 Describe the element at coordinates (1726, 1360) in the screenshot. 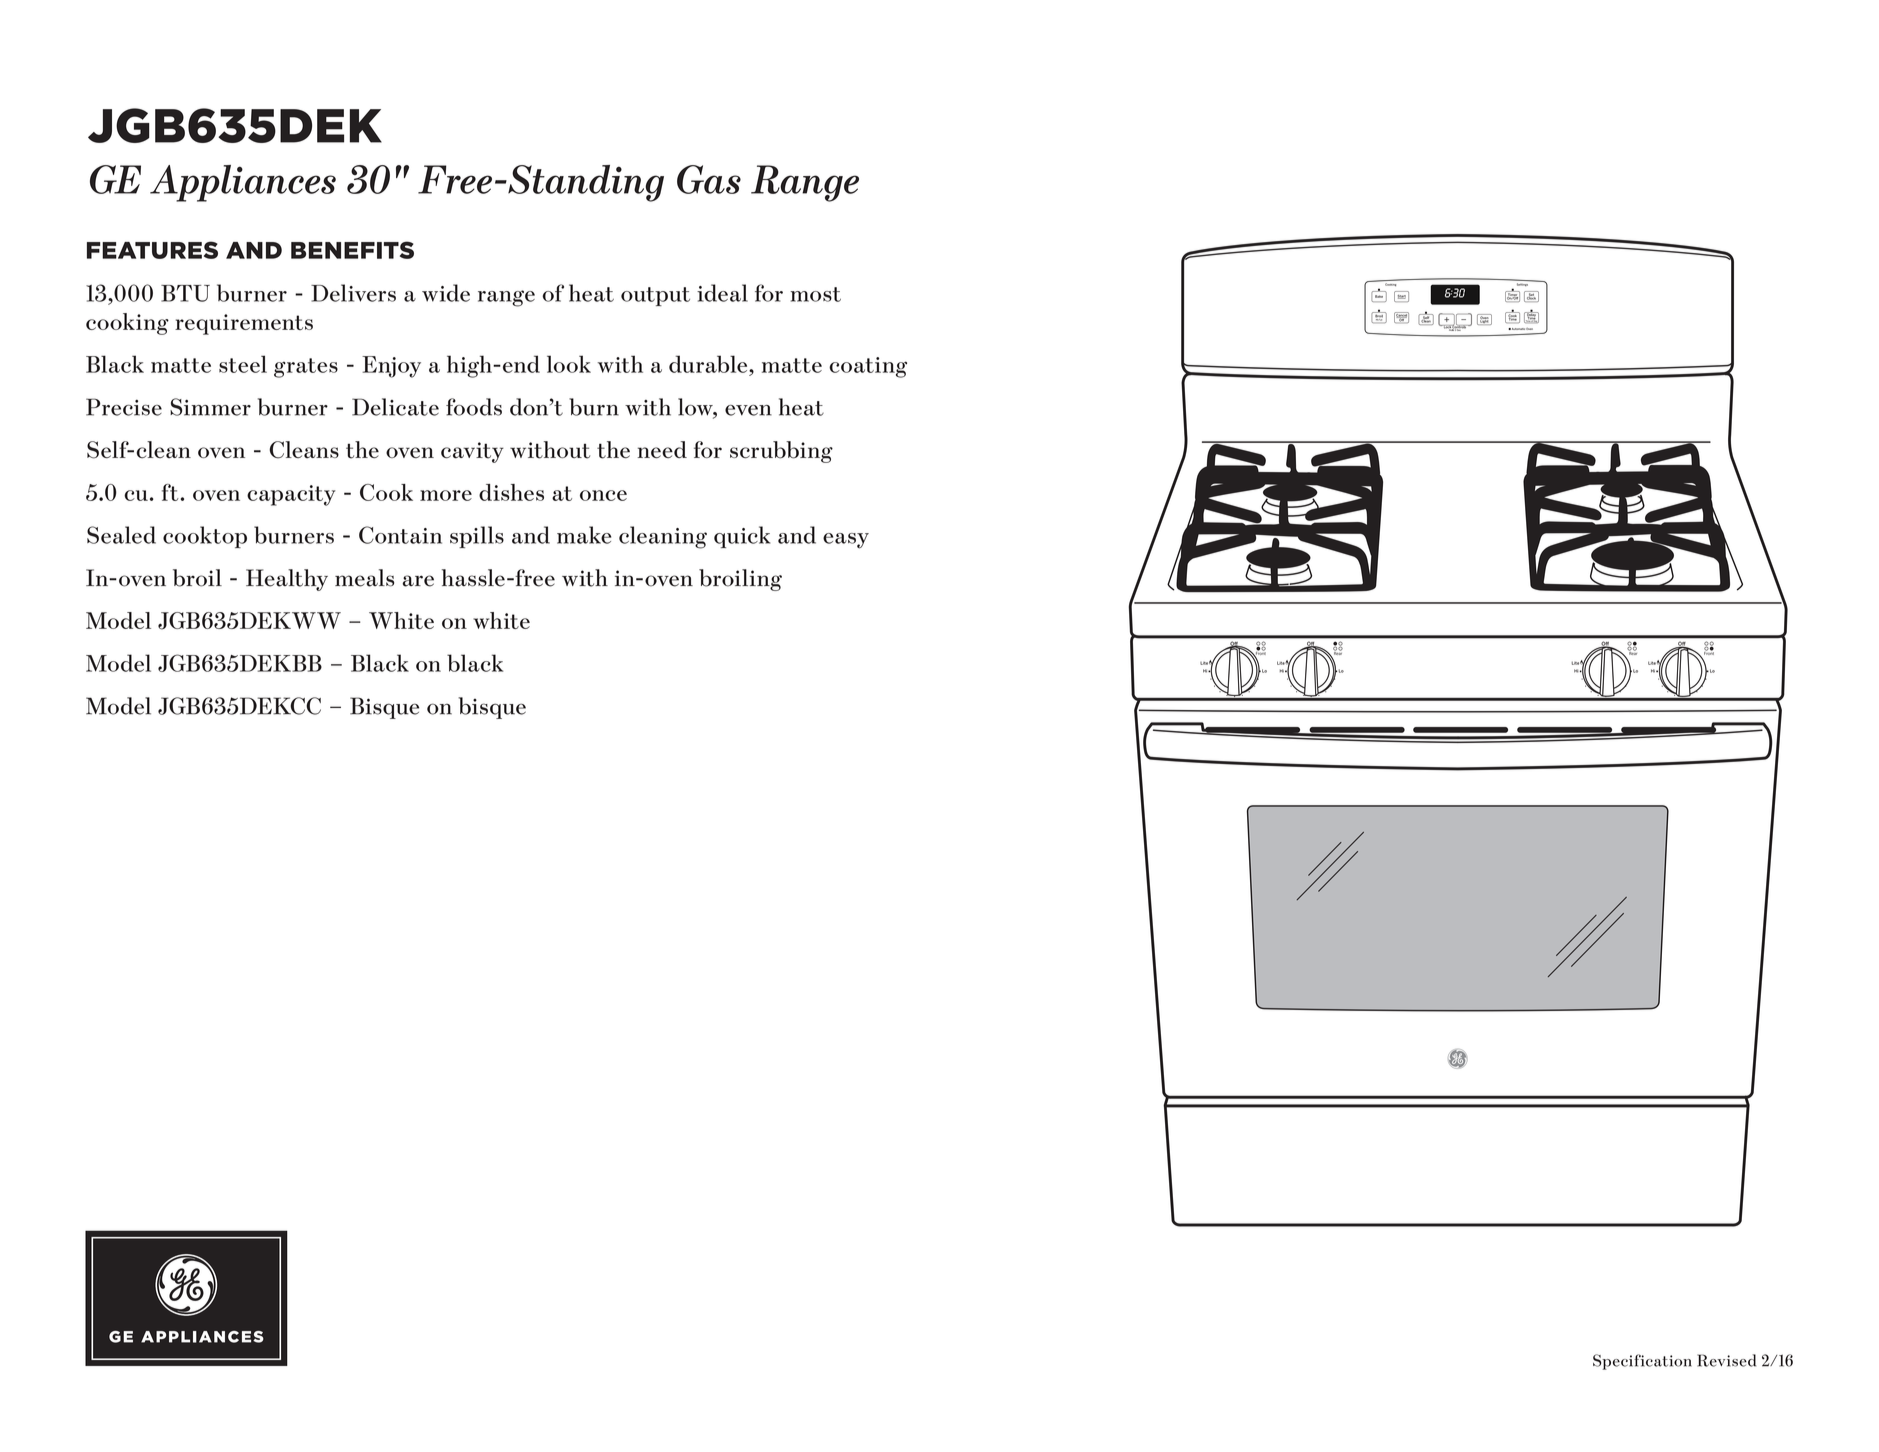

I see `Revised` at that location.
